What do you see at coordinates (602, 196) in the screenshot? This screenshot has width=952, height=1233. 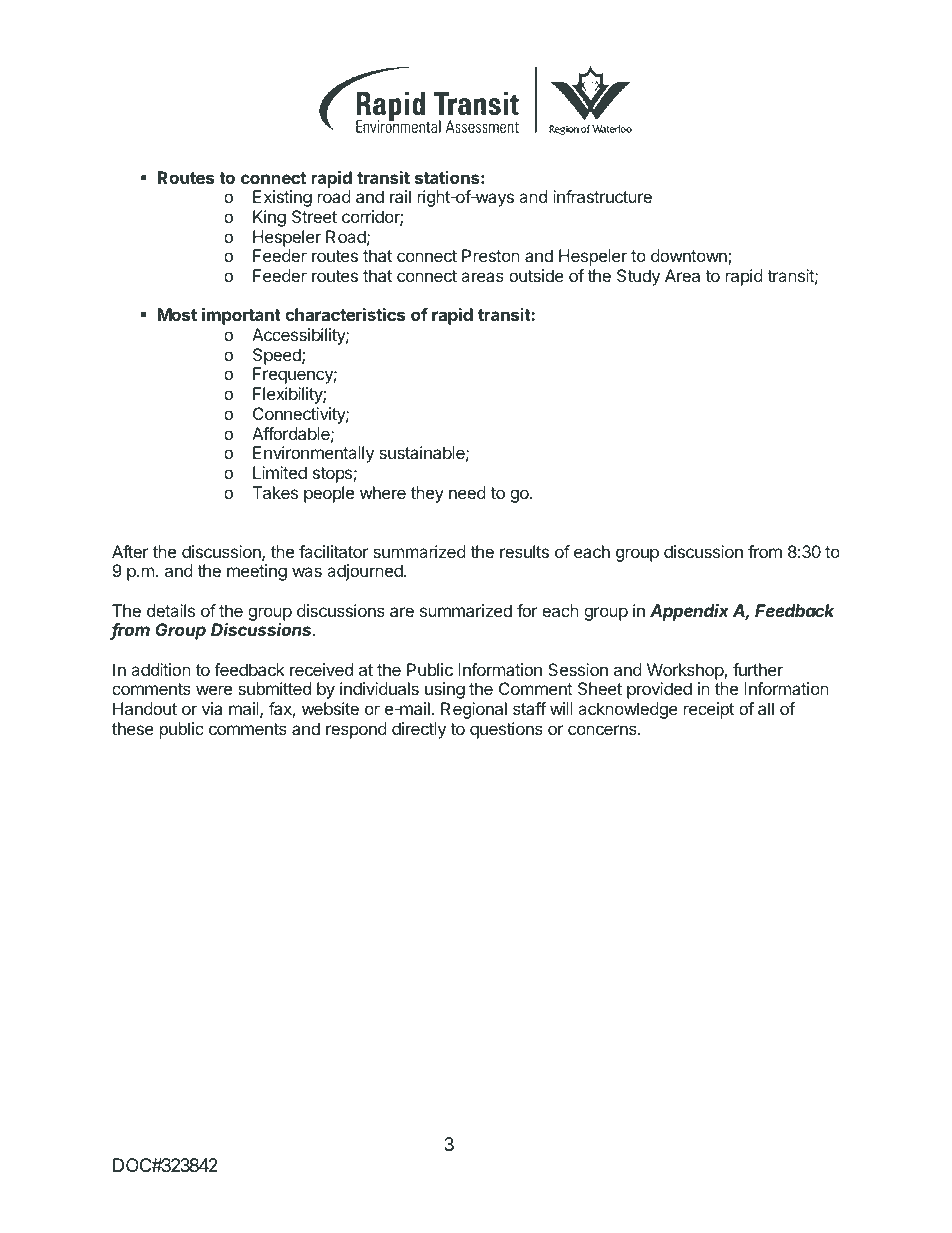 I see `infrastructure` at bounding box center [602, 196].
